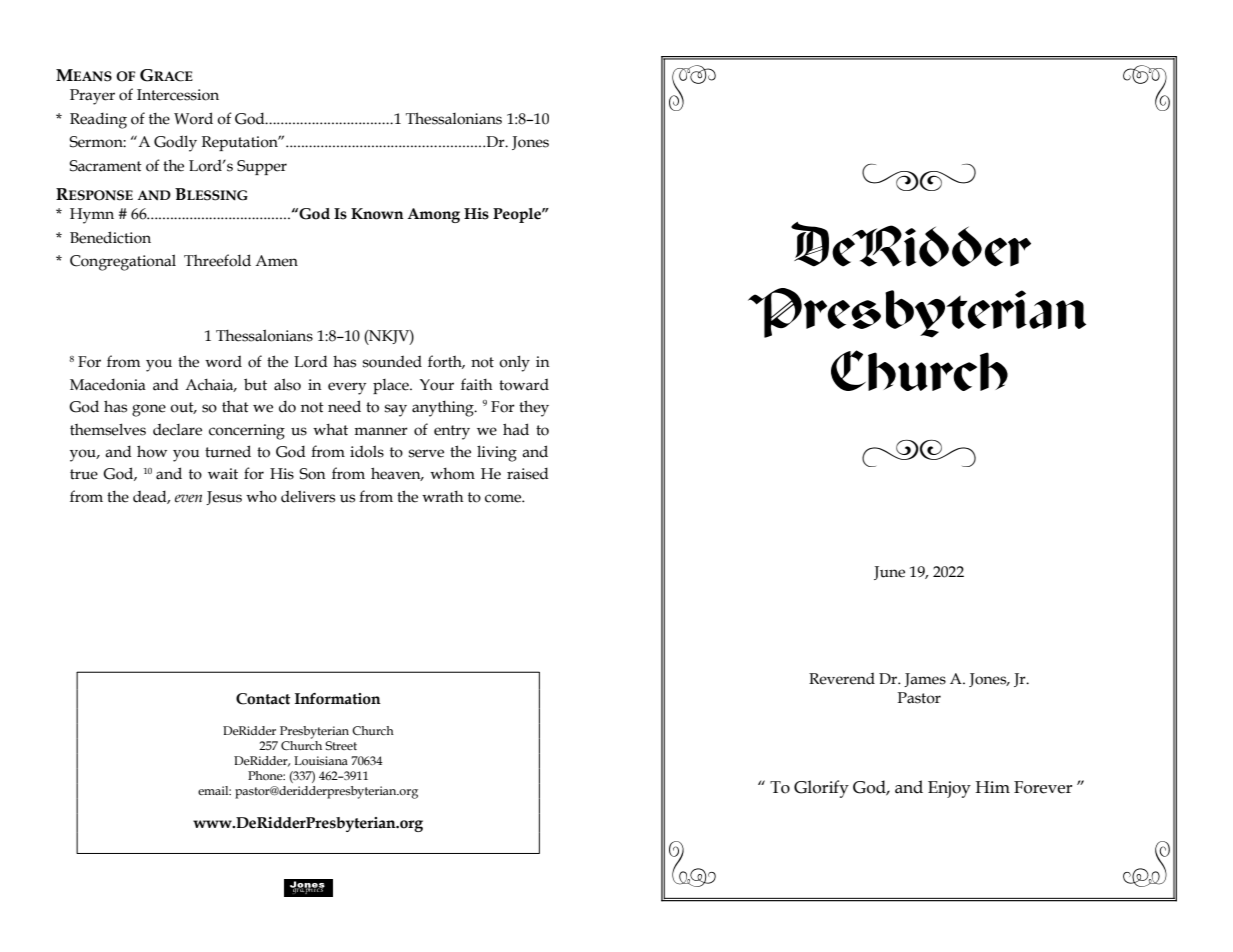  I want to click on Among, so click(433, 215).
